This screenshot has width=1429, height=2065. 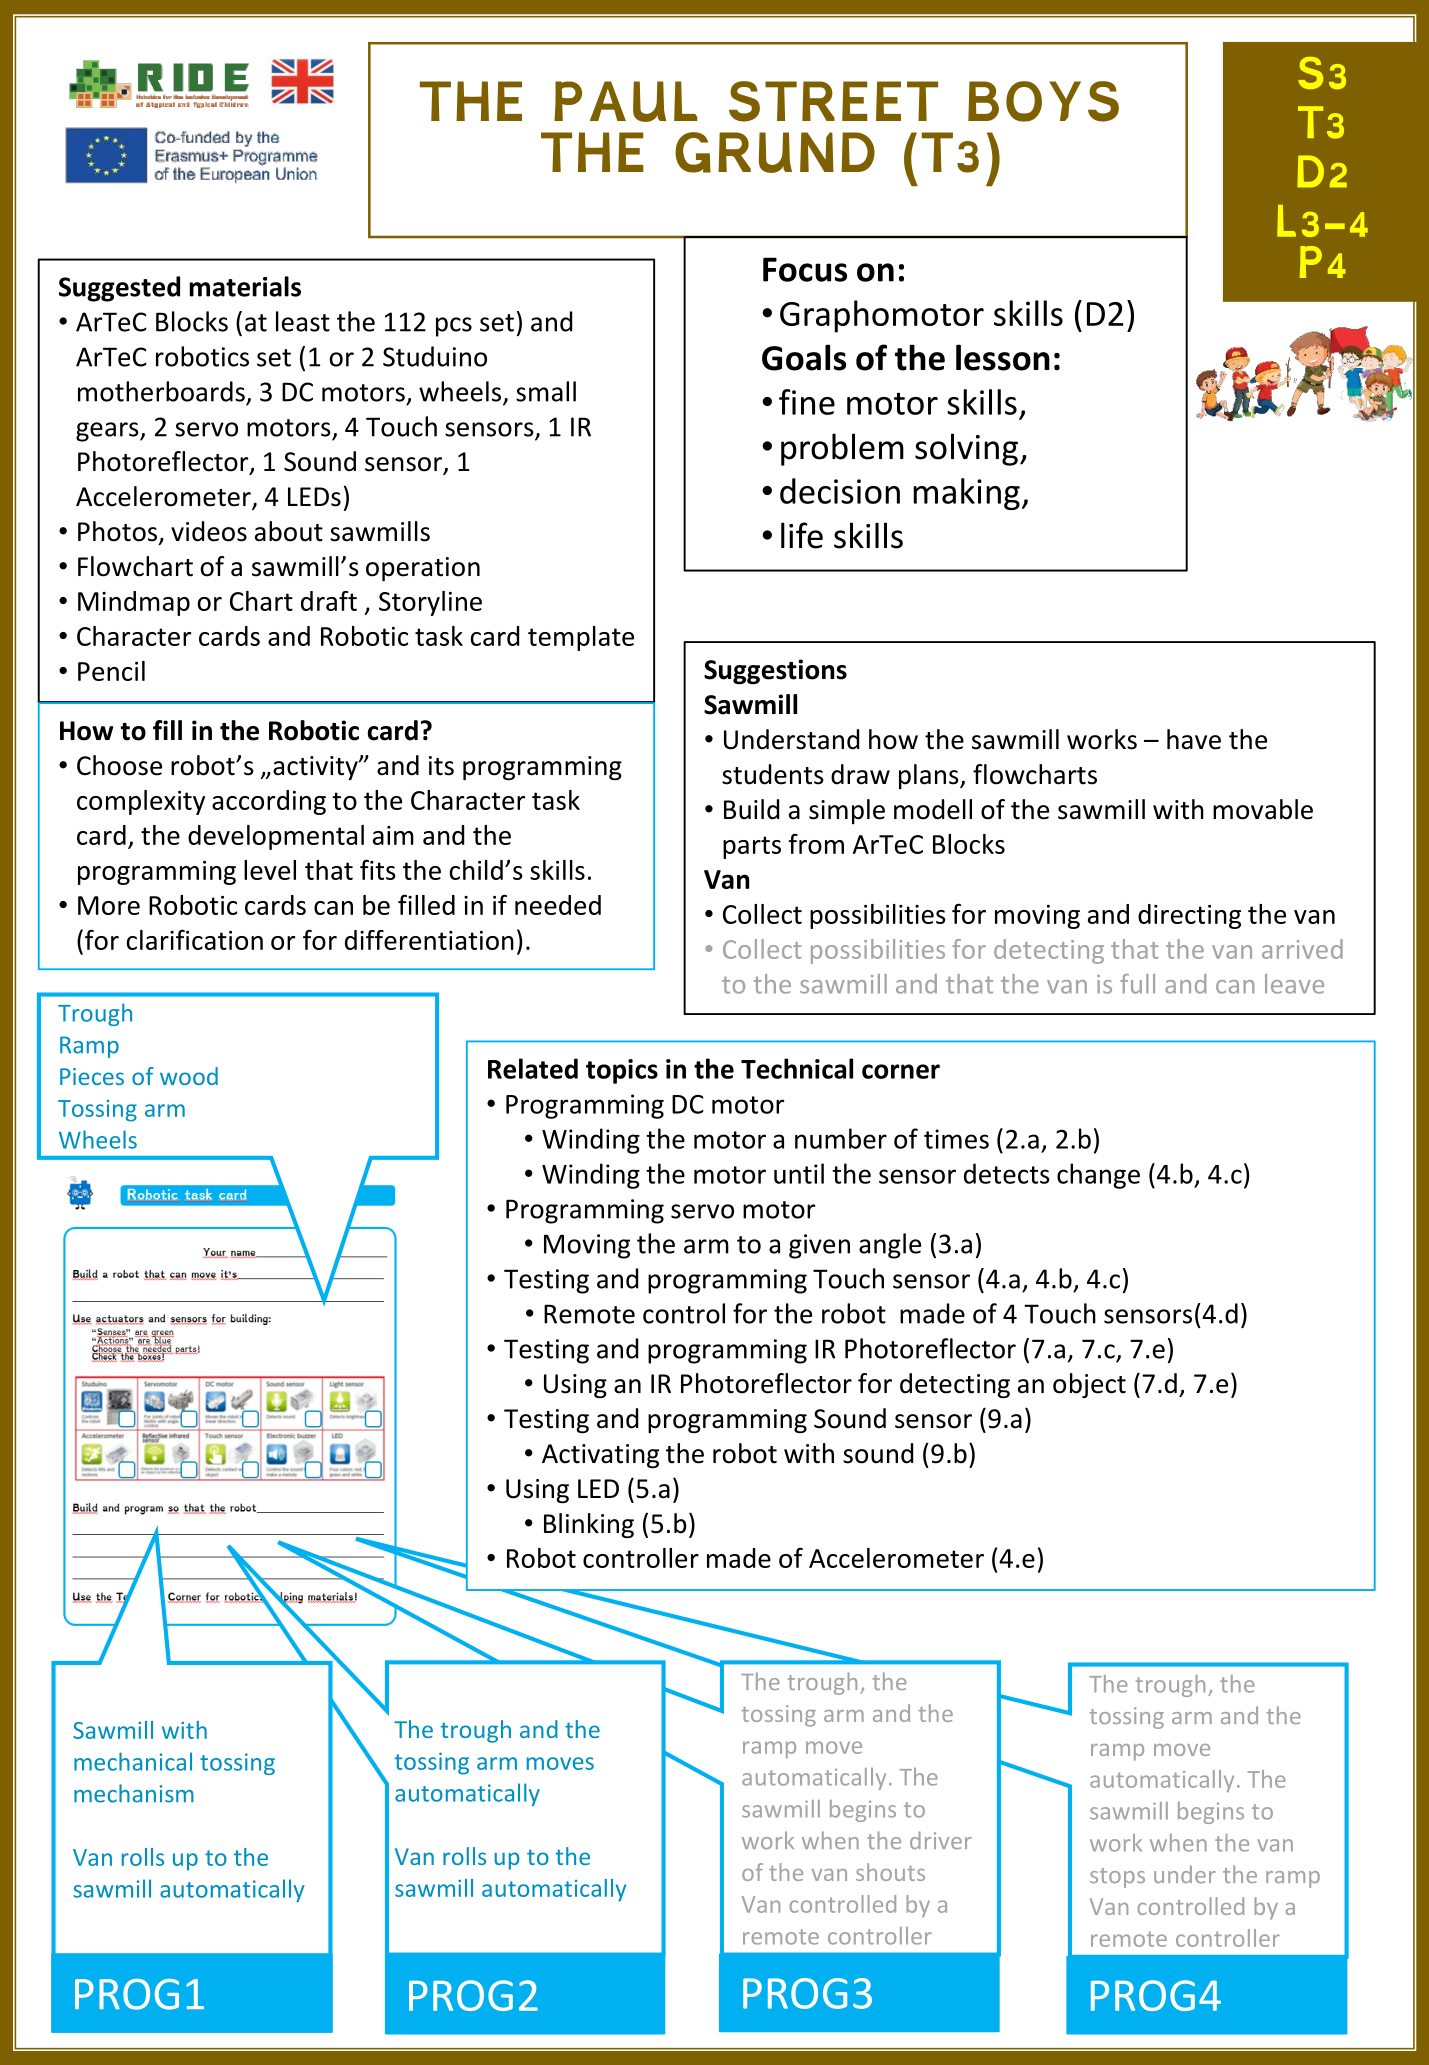 What do you see at coordinates (134, 1793) in the screenshot?
I see `mechanism` at bounding box center [134, 1793].
